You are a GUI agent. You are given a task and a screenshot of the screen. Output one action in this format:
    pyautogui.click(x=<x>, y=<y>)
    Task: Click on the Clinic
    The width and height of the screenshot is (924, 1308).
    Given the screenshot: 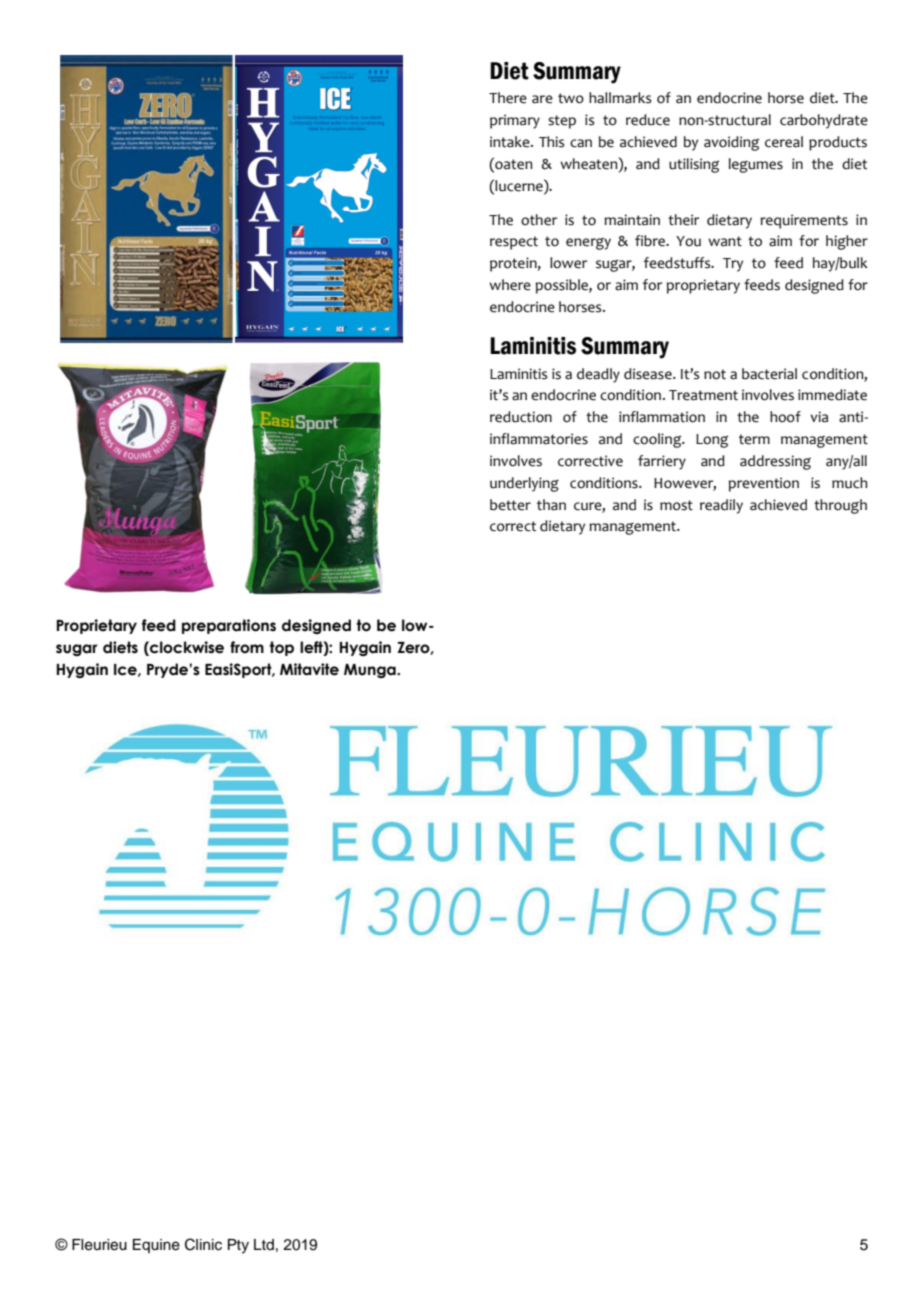 What is the action you would take?
    pyautogui.click(x=203, y=1244)
